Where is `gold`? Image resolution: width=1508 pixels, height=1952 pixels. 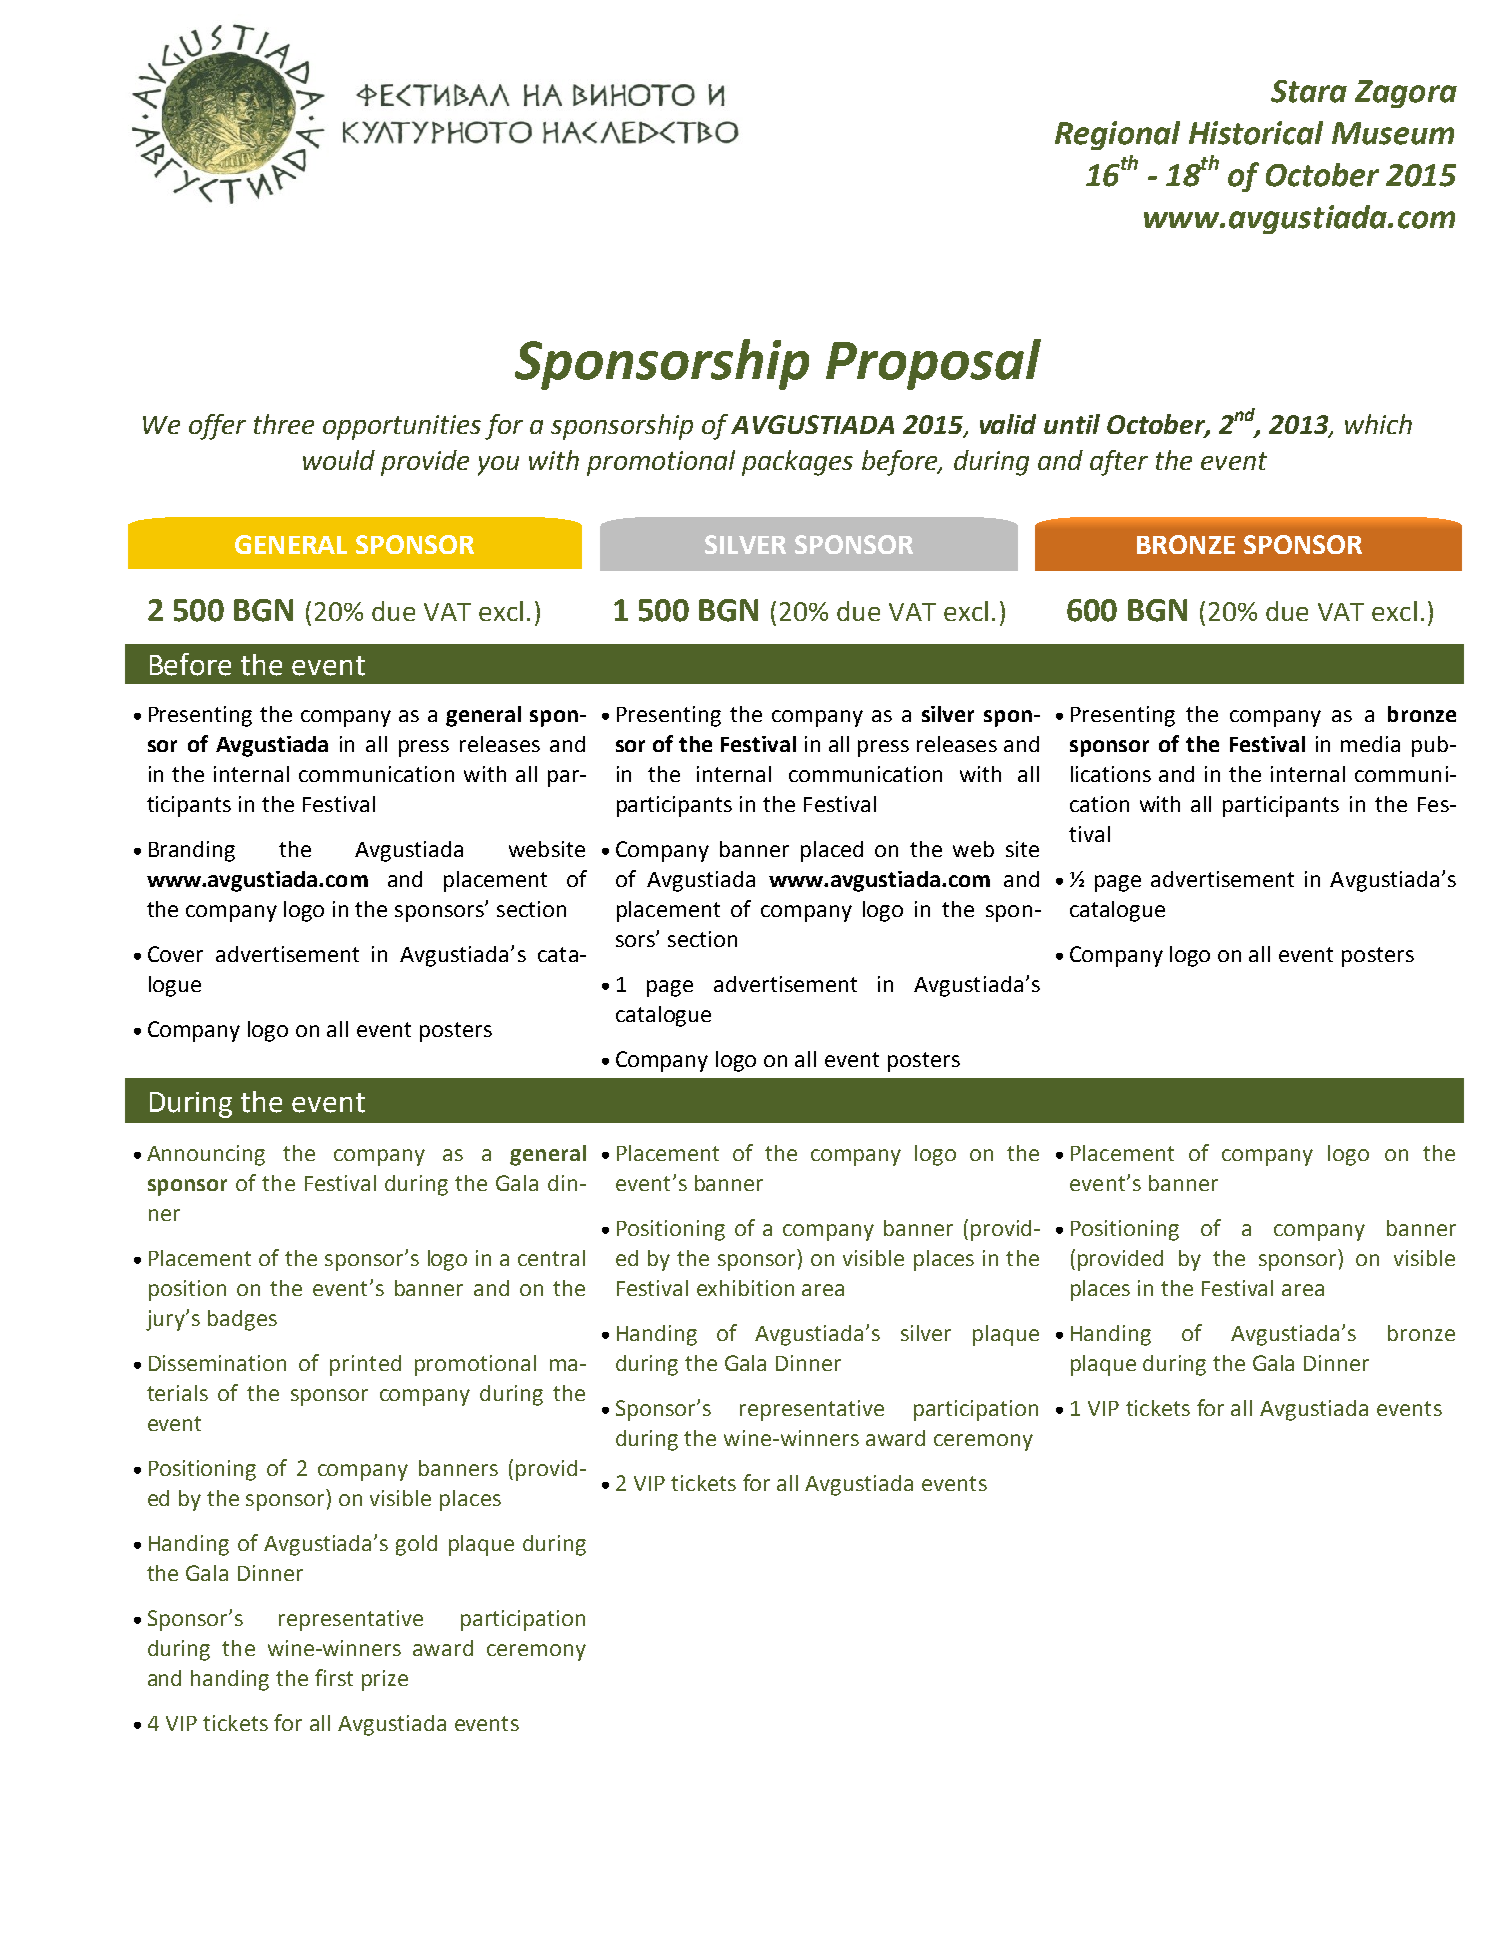
gold is located at coordinates (416, 1545).
